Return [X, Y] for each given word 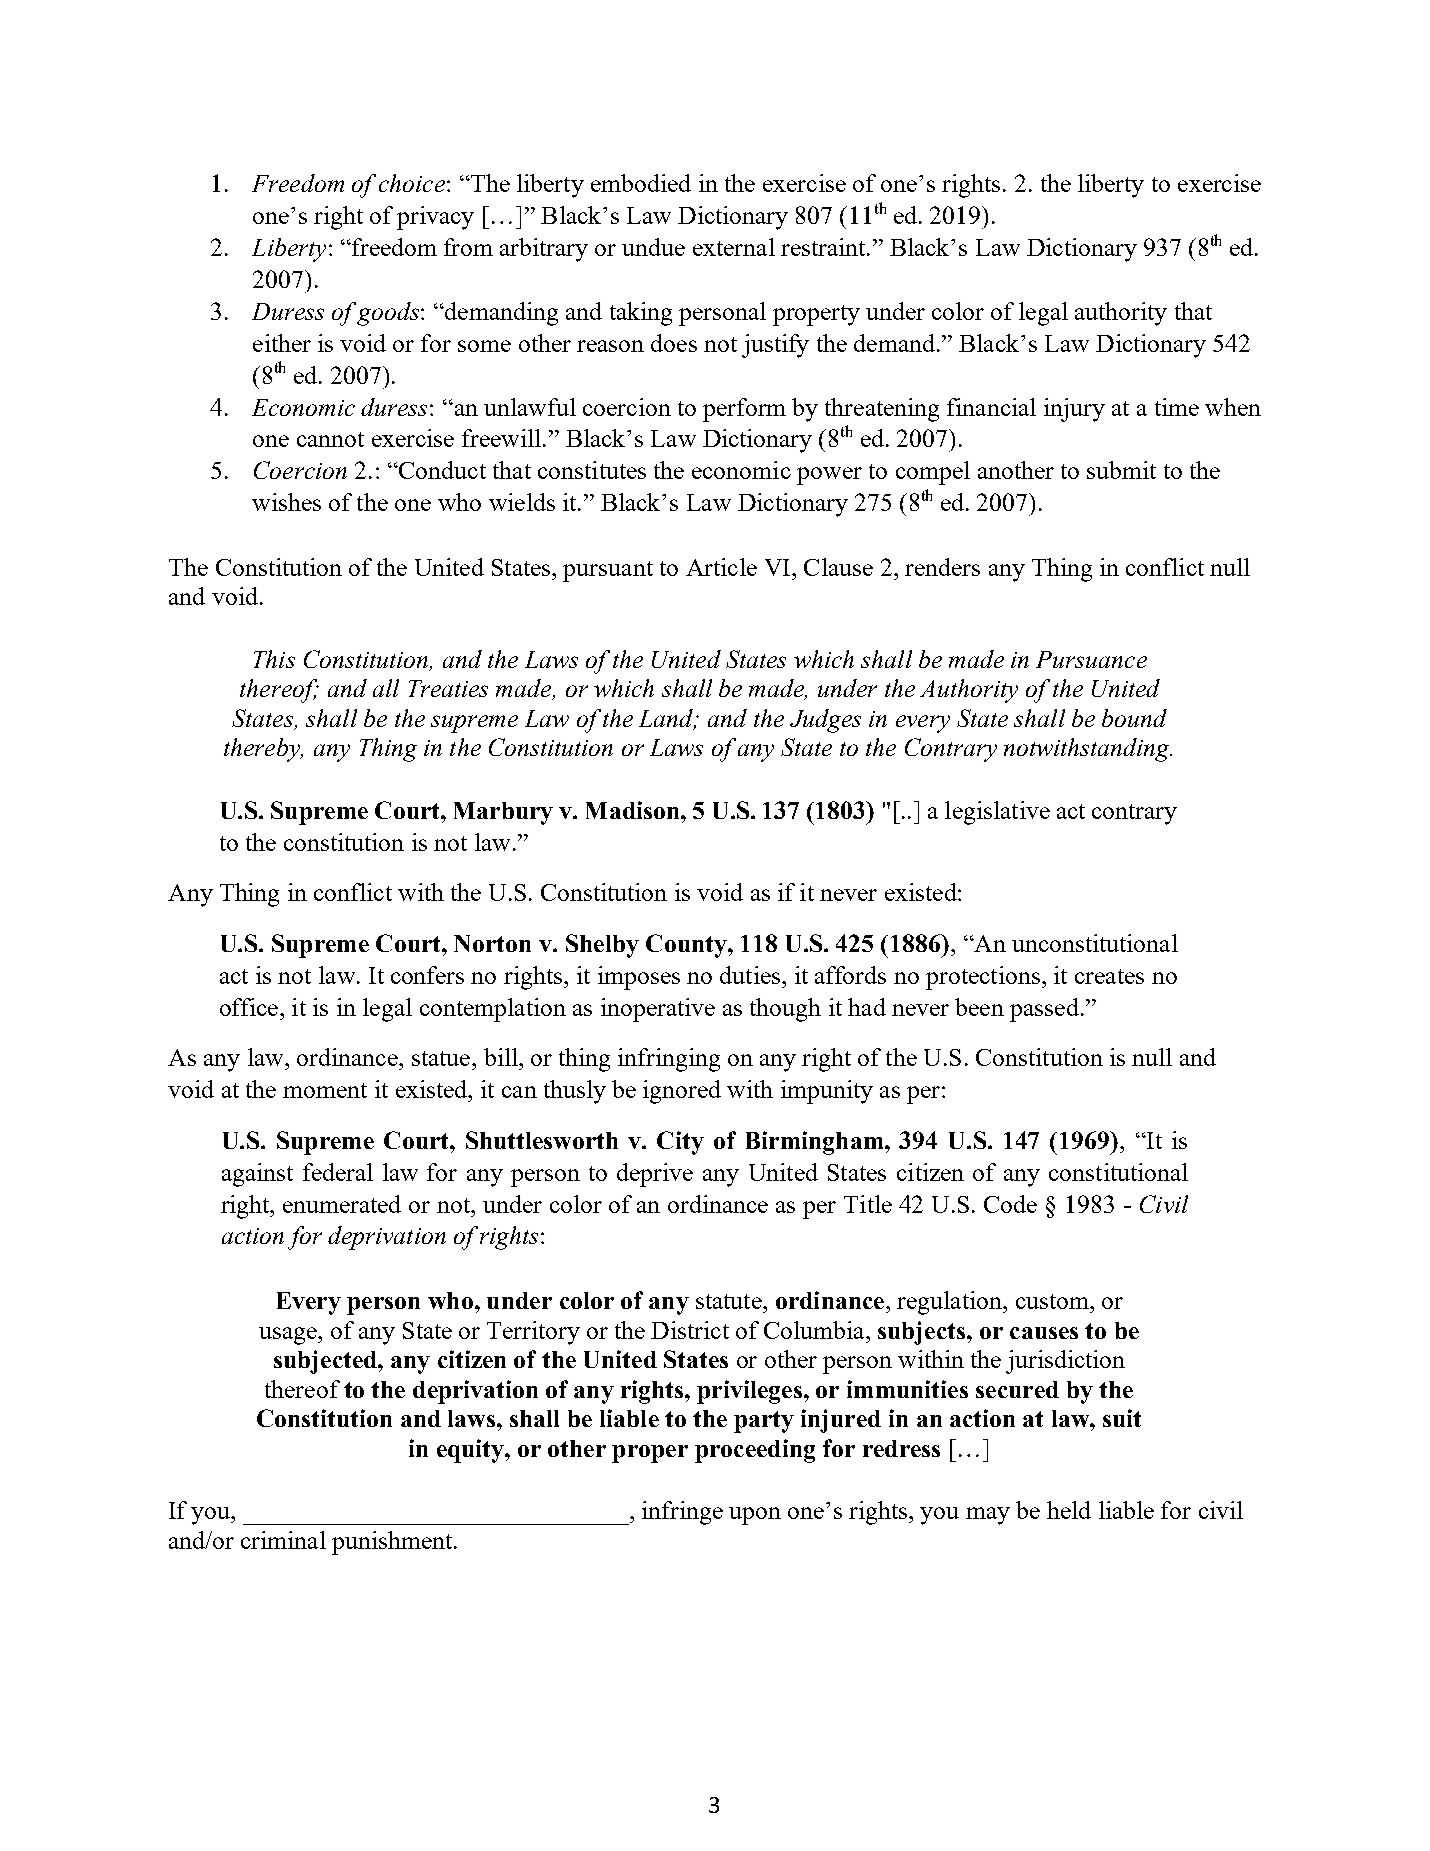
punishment [393, 1543]
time [1177, 407]
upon [755, 1516]
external [734, 247]
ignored [682, 1092]
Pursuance [1091, 659]
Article [721, 567]
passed [1044, 1010]
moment [325, 1090]
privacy [435, 218]
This [274, 659]
